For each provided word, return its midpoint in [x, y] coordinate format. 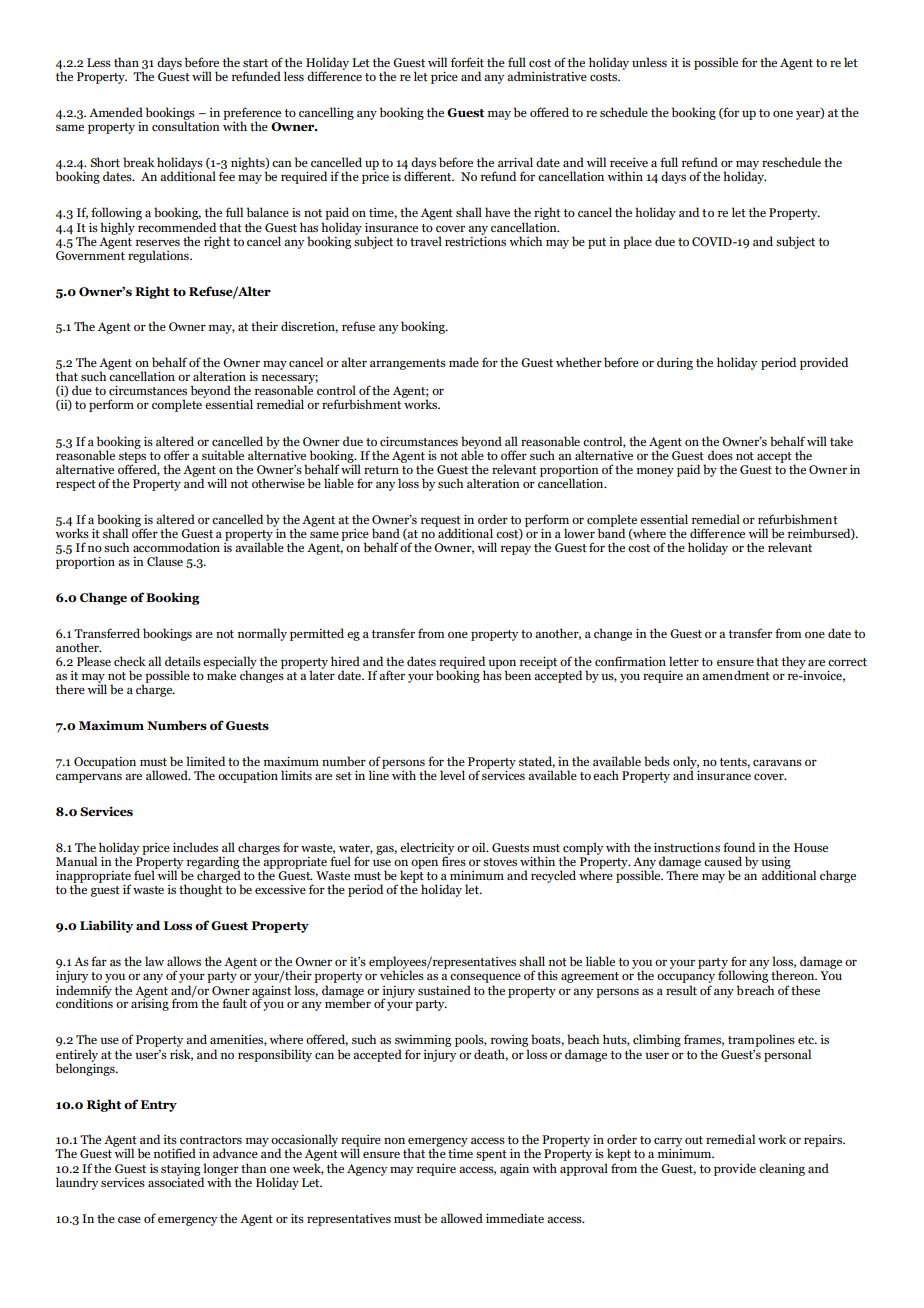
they [794, 662]
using [776, 863]
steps [132, 458]
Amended [116, 112]
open [424, 864]
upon [502, 665]
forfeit [467, 62]
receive [629, 162]
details [183, 661]
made [464, 362]
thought [202, 889]
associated [176, 1181]
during [675, 363]
